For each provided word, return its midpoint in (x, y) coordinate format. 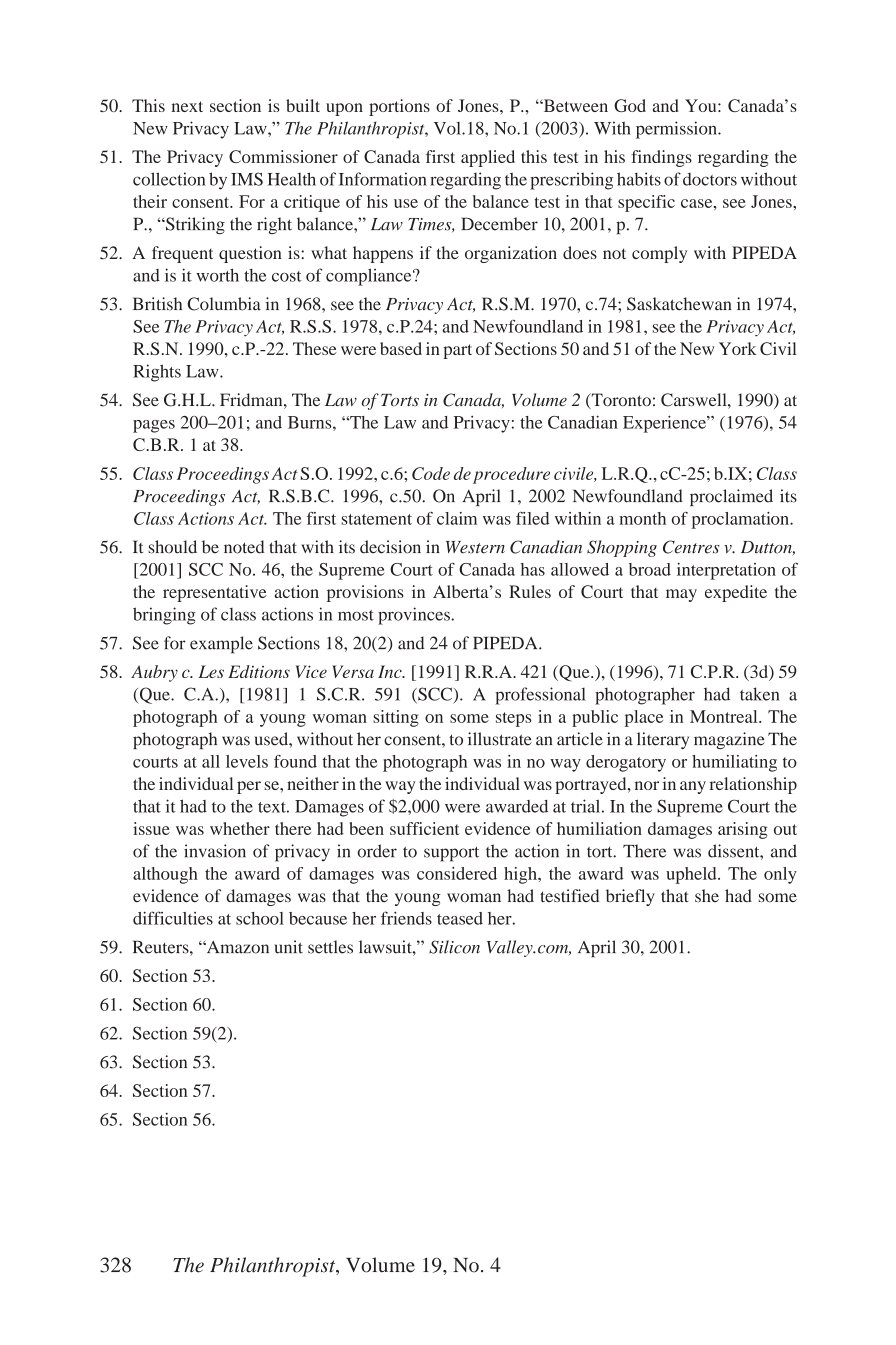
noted (244, 547)
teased (460, 918)
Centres (691, 547)
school (260, 918)
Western (475, 547)
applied (488, 158)
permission (677, 130)
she (707, 895)
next (187, 106)
